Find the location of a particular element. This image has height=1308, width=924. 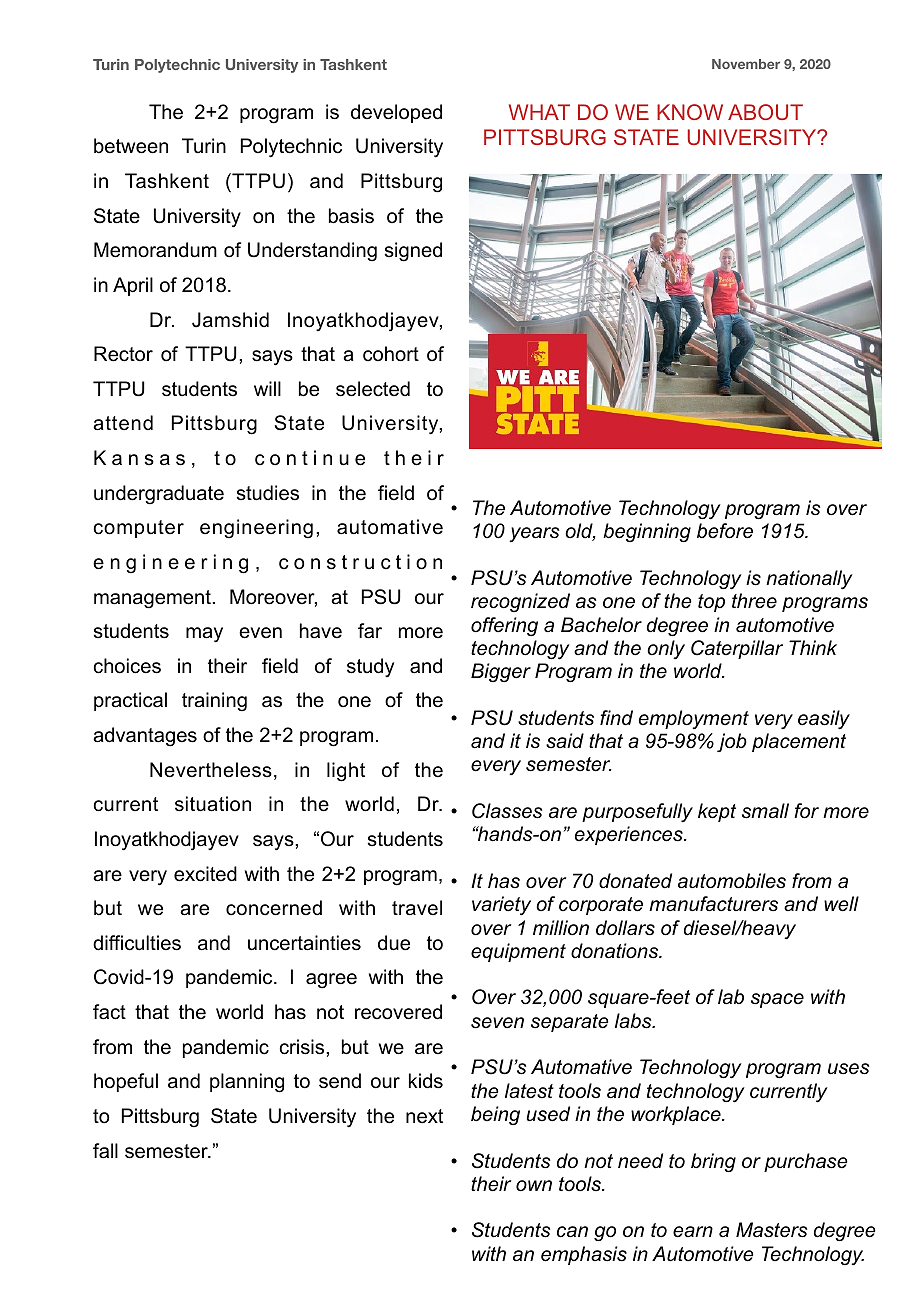

WHAT is located at coordinates (539, 112).
